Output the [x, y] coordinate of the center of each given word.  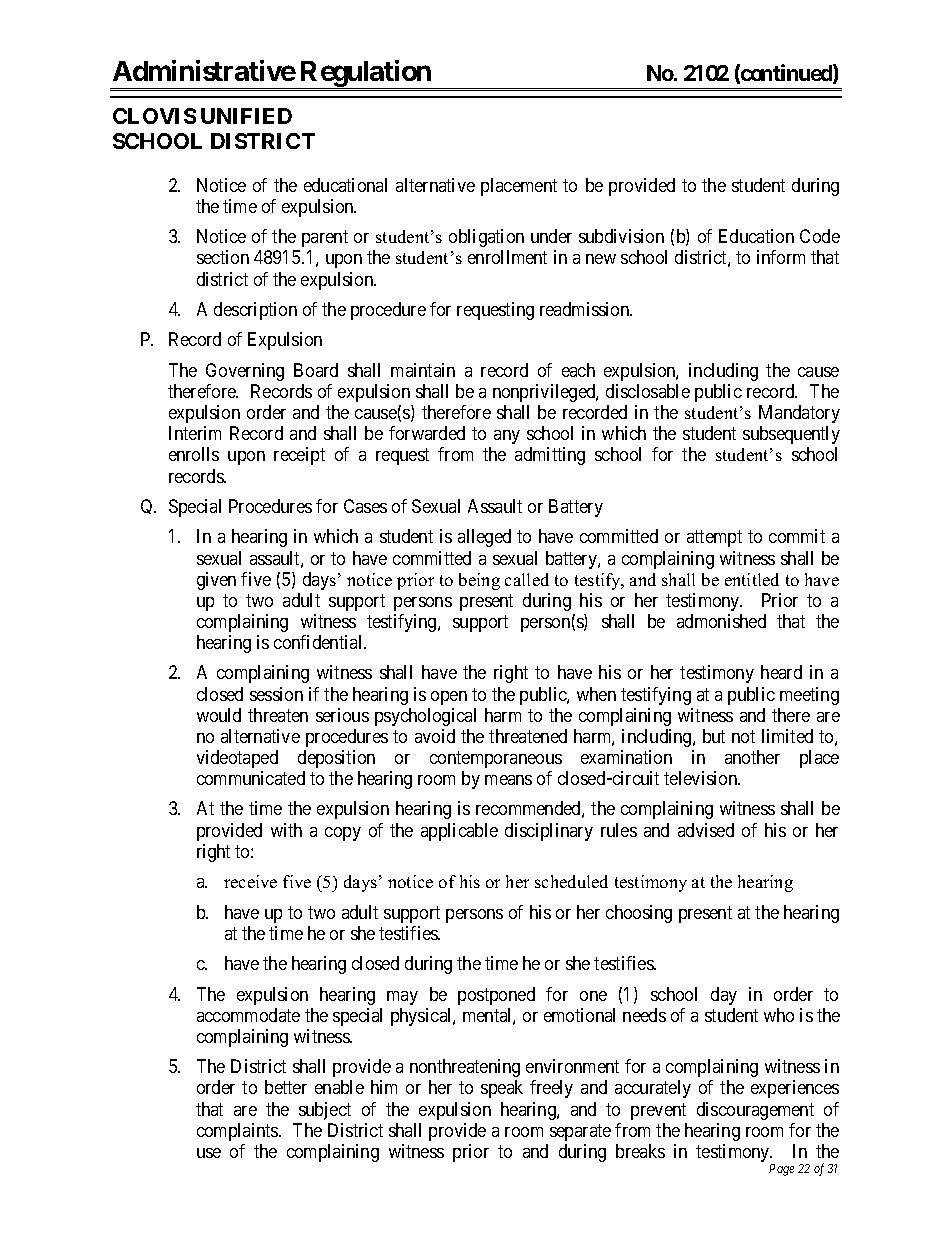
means [508, 780]
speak [502, 1089]
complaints [238, 1132]
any [507, 437]
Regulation [365, 74]
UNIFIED [246, 116]
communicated [251, 778]
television [702, 778]
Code [820, 236]
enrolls [194, 454]
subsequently [791, 435]
